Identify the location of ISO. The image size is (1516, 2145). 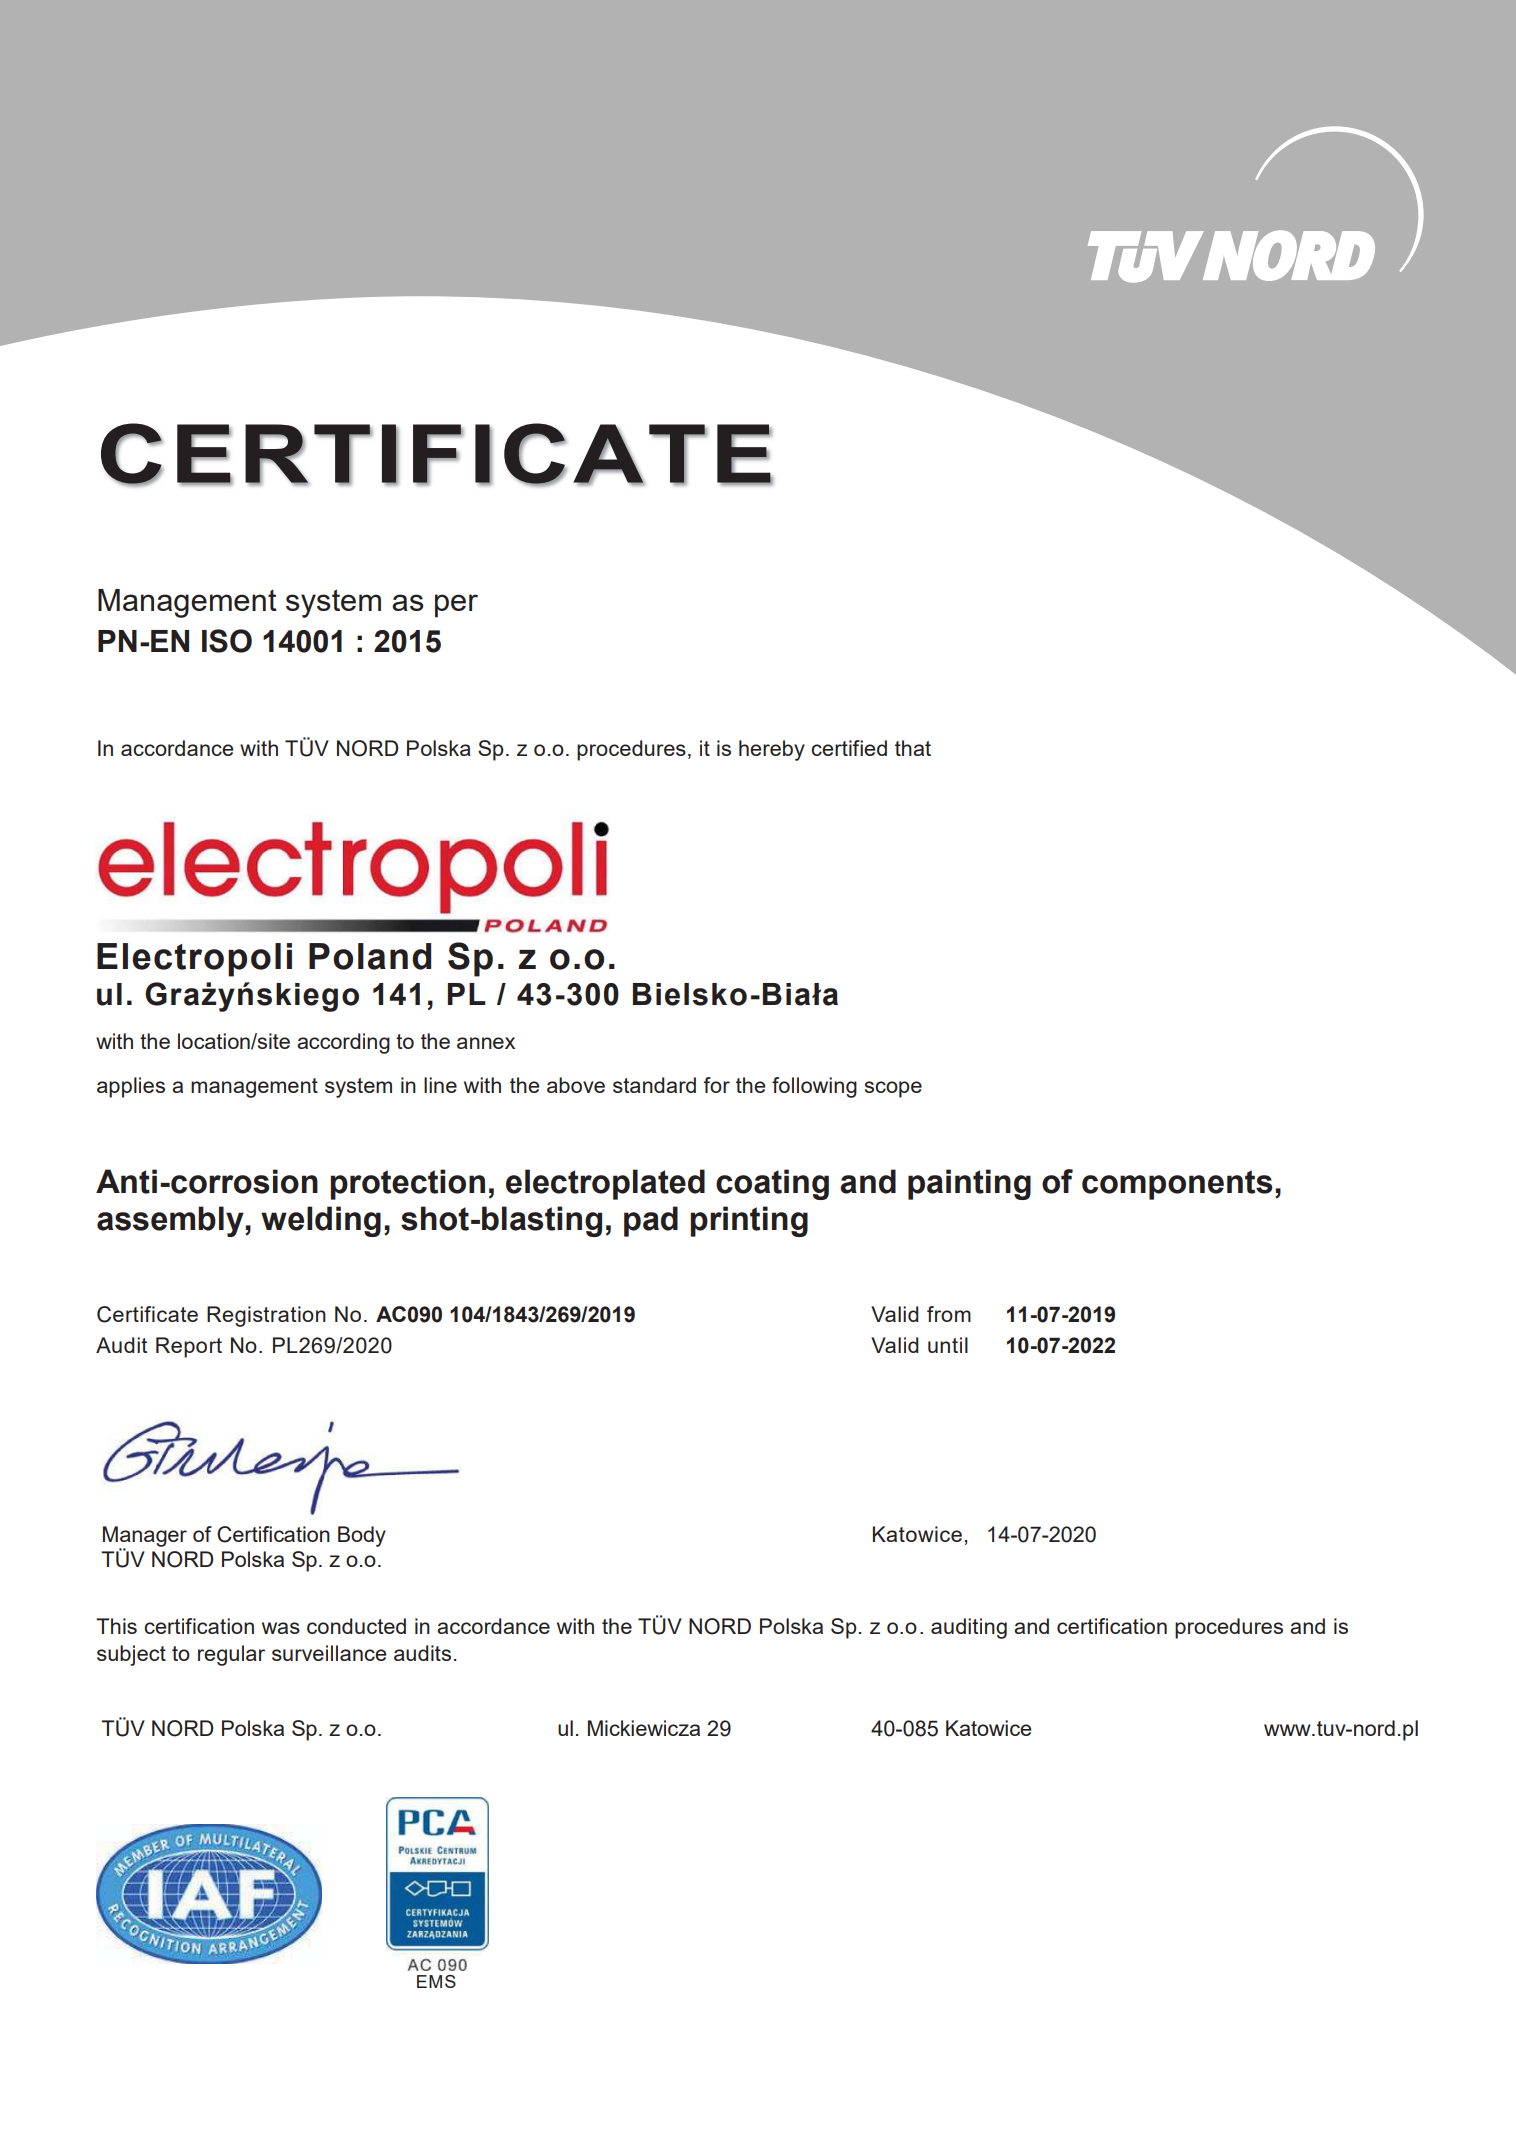
(227, 641).
